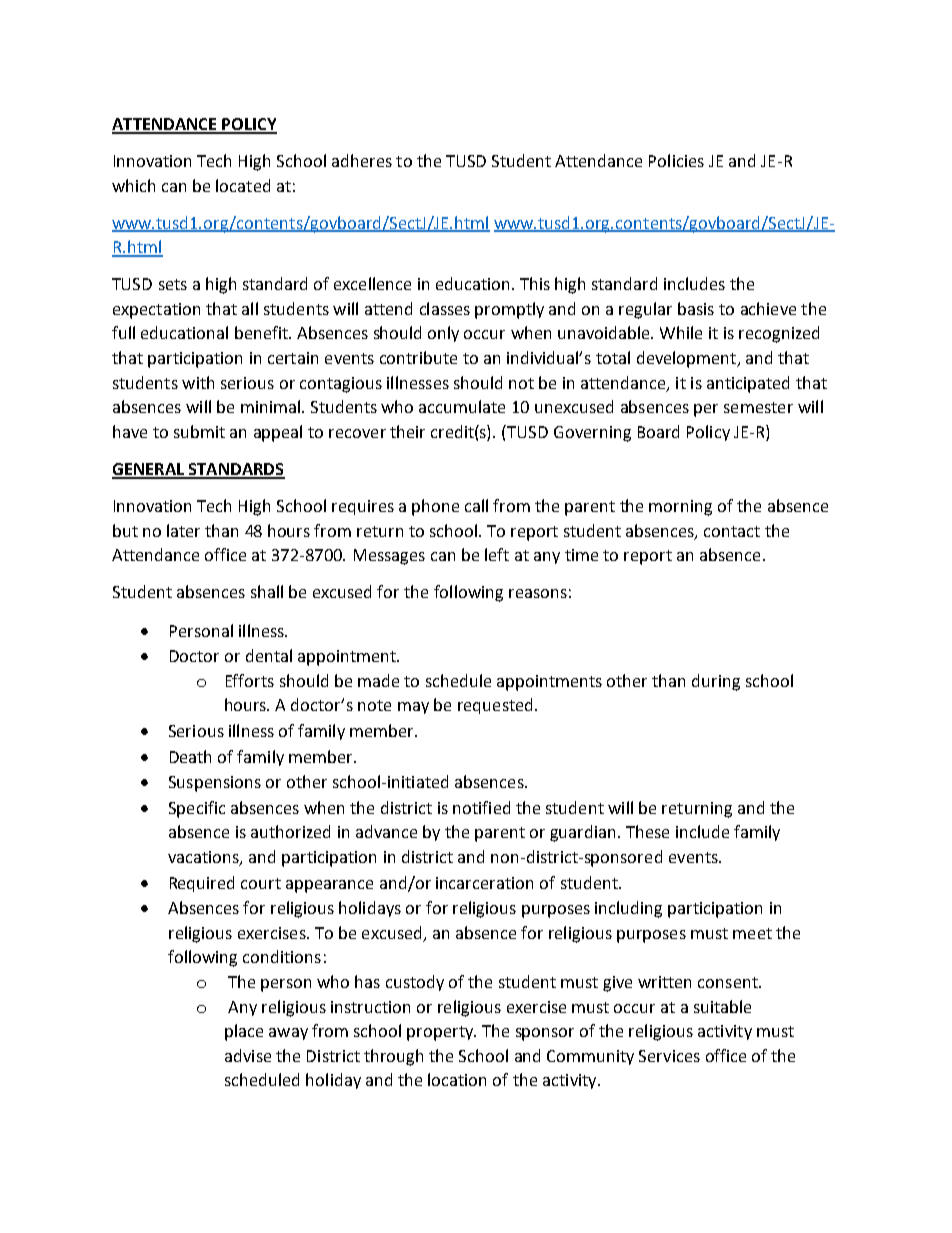  What do you see at coordinates (669, 1056) in the screenshot?
I see `Services` at bounding box center [669, 1056].
